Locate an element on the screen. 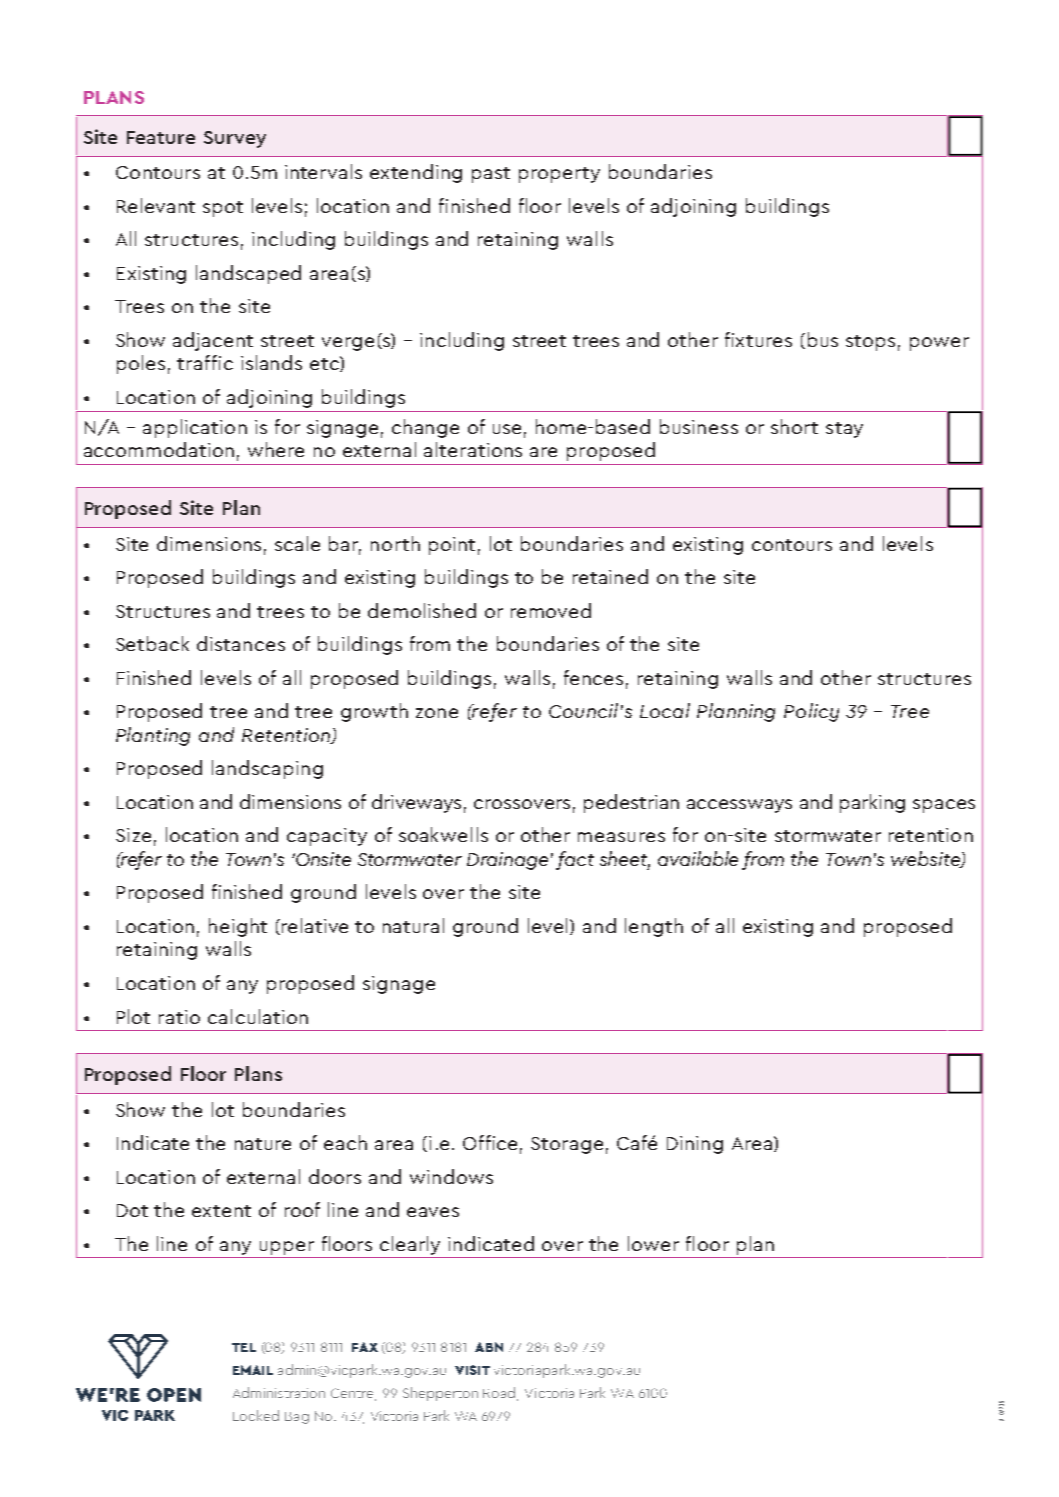 The image size is (1059, 1497). property is located at coordinates (559, 175).
